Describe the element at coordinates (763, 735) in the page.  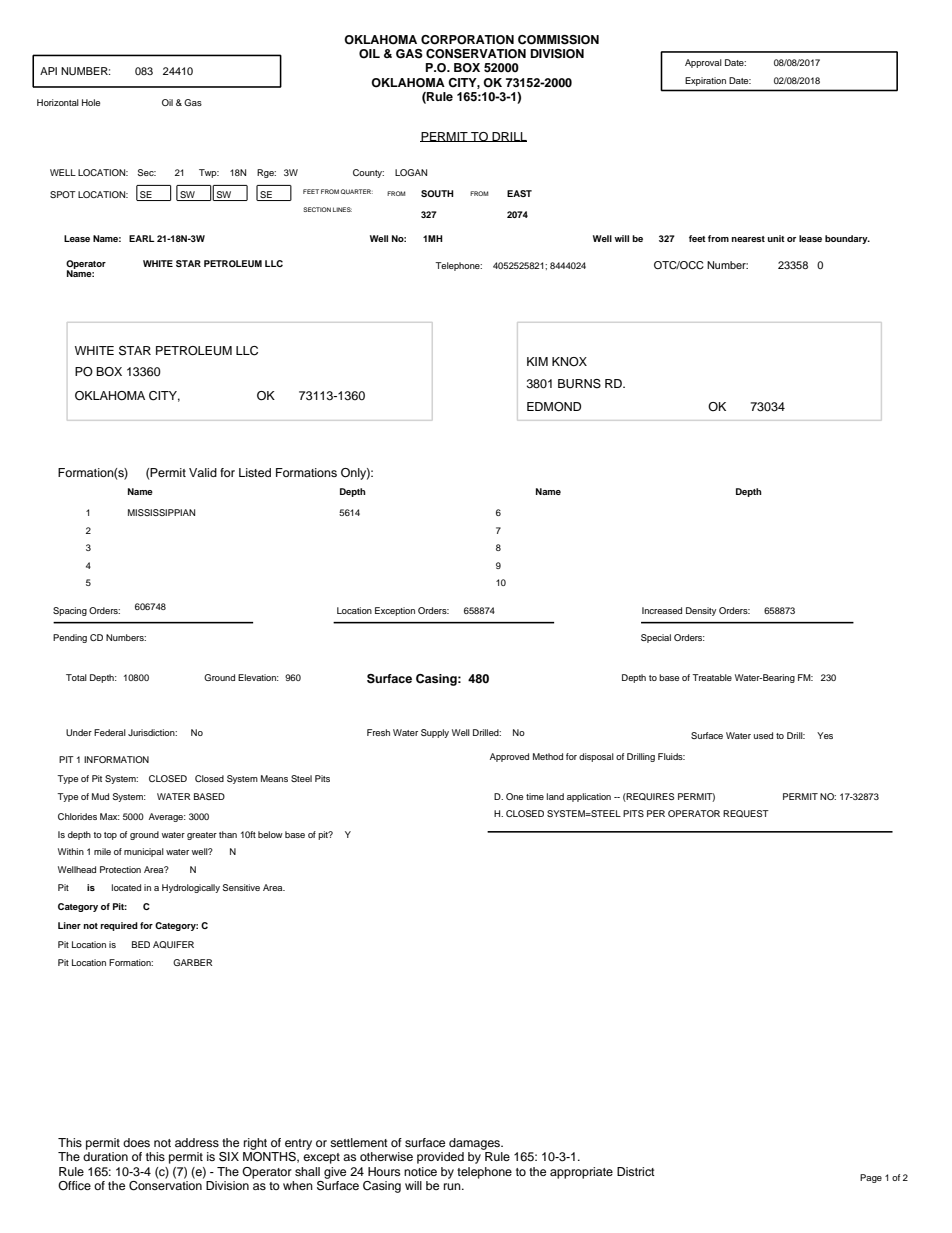
I see `used` at that location.
